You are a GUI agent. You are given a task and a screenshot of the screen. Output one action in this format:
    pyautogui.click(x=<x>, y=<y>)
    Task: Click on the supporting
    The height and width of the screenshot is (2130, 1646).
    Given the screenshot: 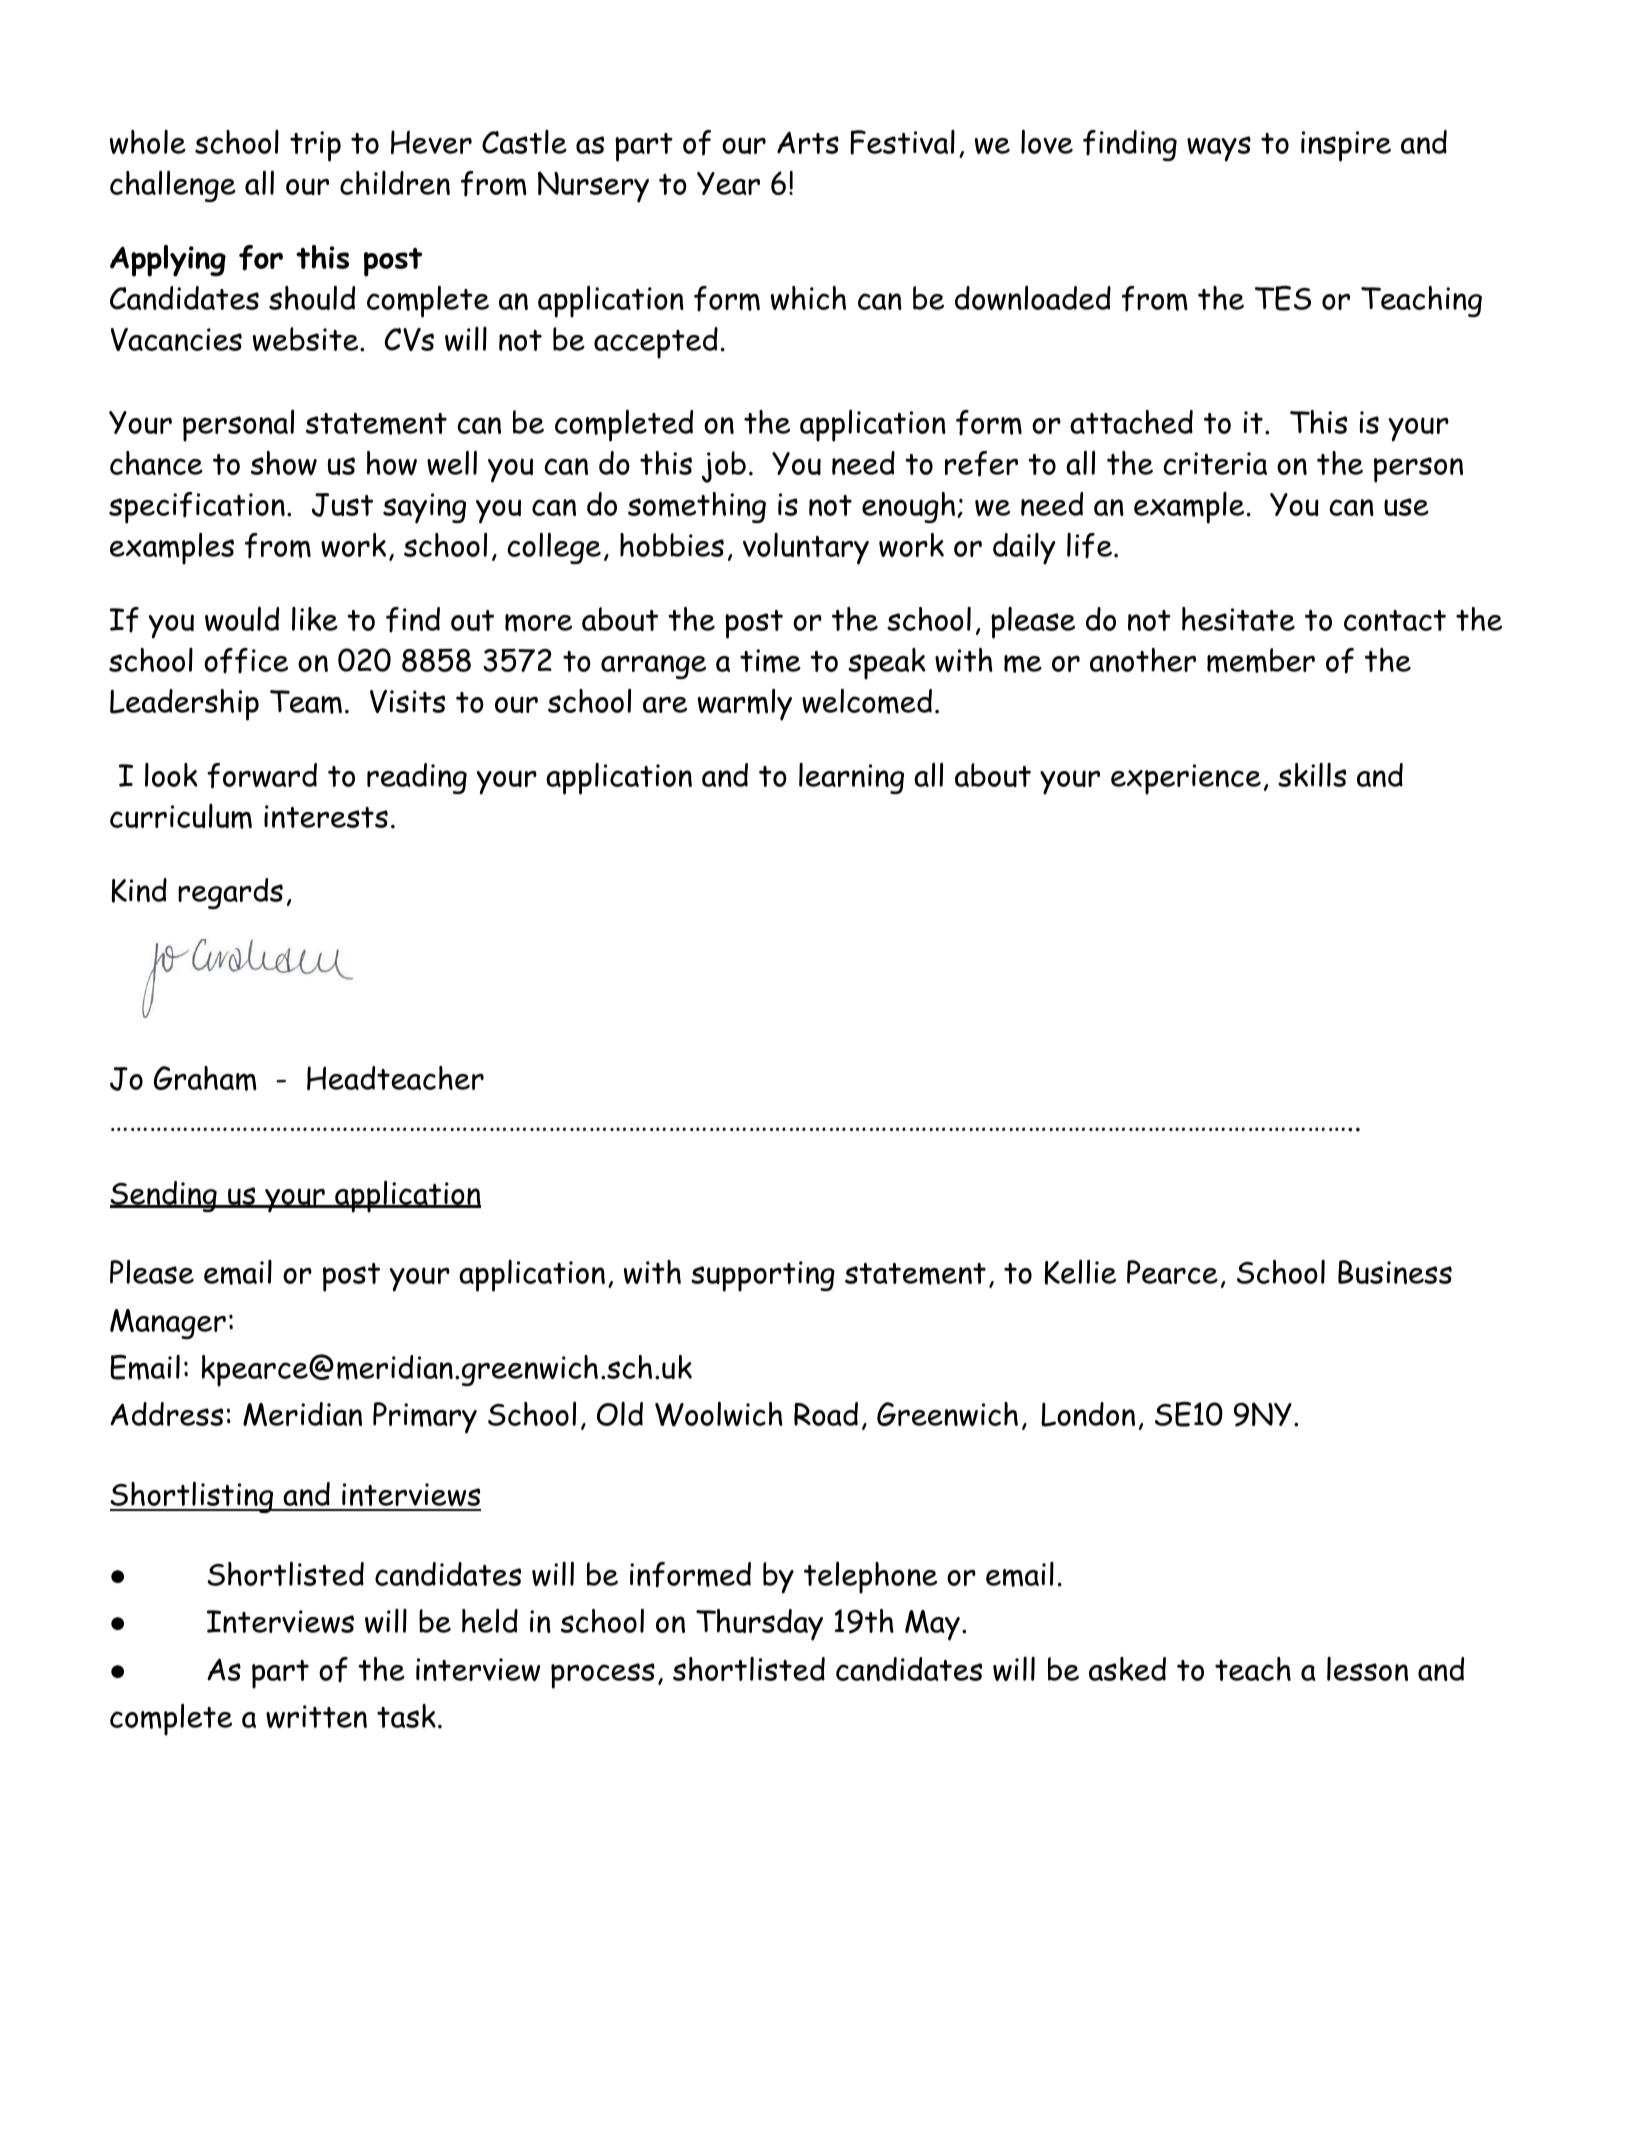 What is the action you would take?
    pyautogui.click(x=763, y=1276)
